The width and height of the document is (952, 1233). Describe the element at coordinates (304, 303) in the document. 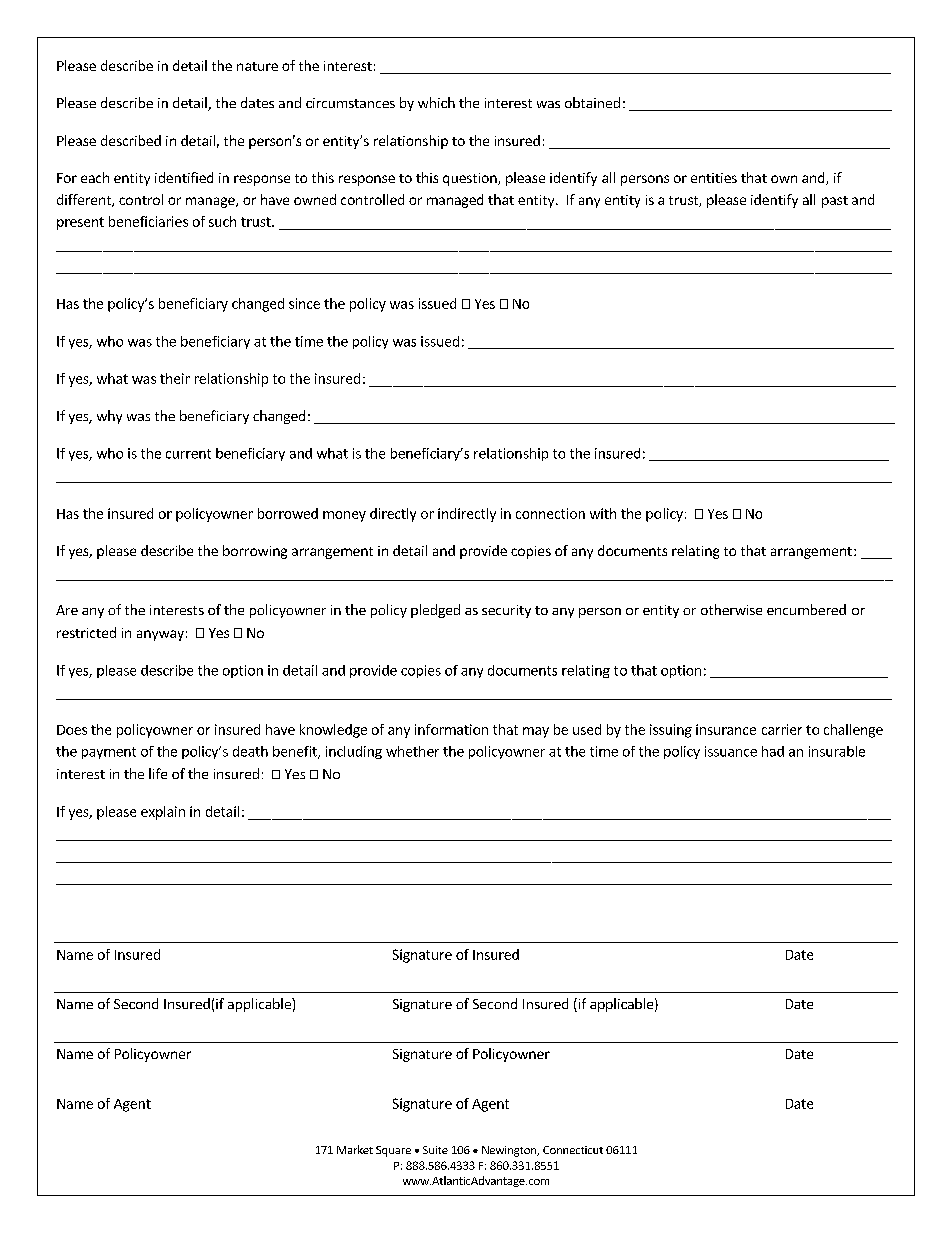

I see `since` at that location.
